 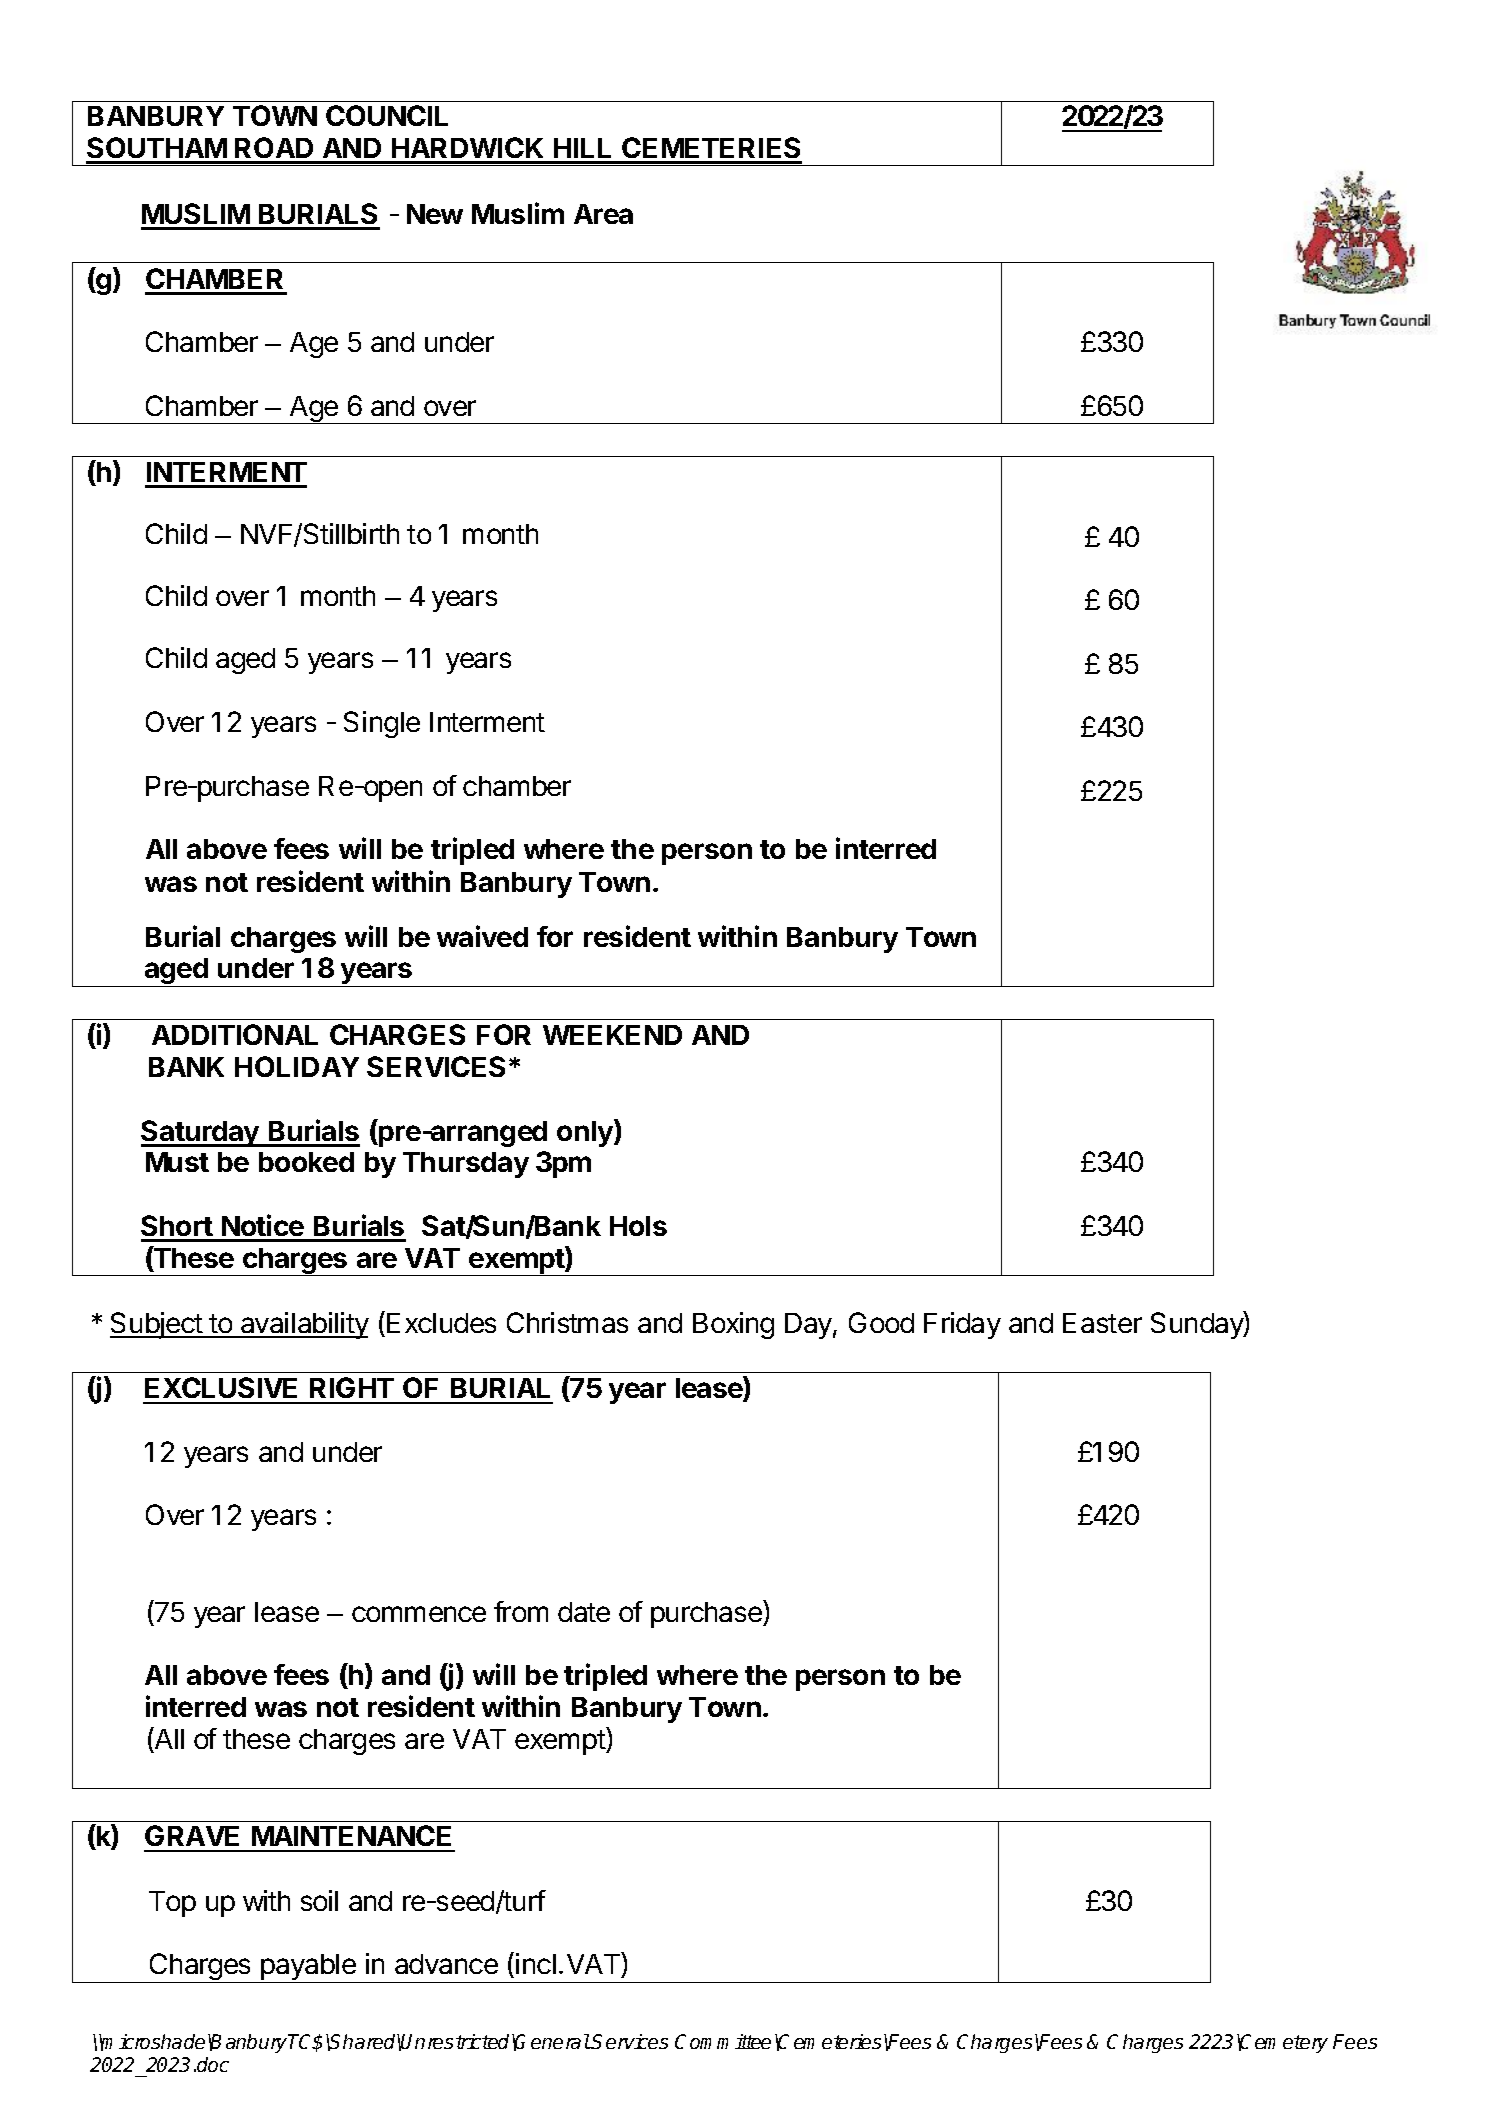 What do you see at coordinates (584, 1612) in the screenshot?
I see `date` at bounding box center [584, 1612].
